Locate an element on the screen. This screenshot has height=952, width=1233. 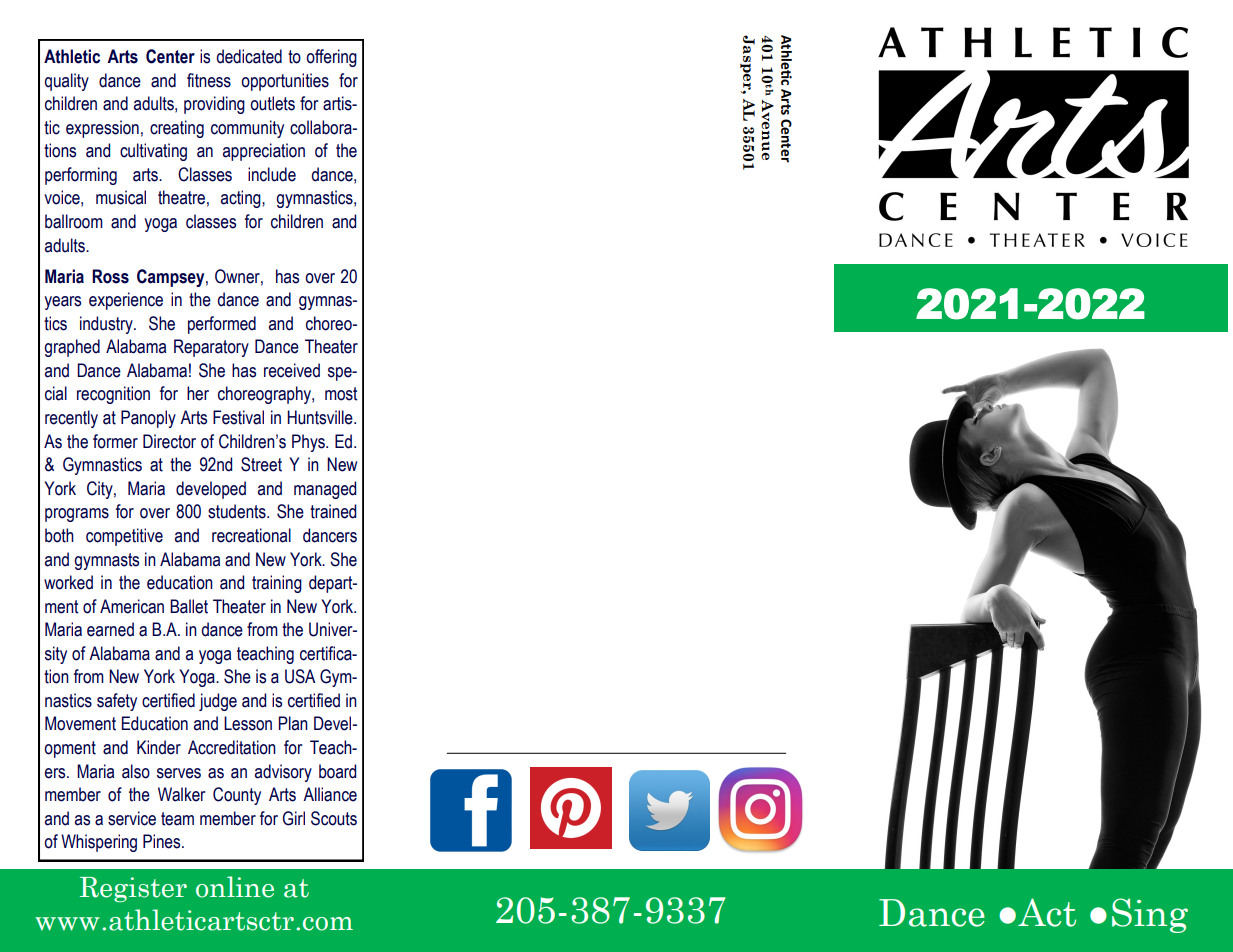
online is located at coordinates (235, 887).
